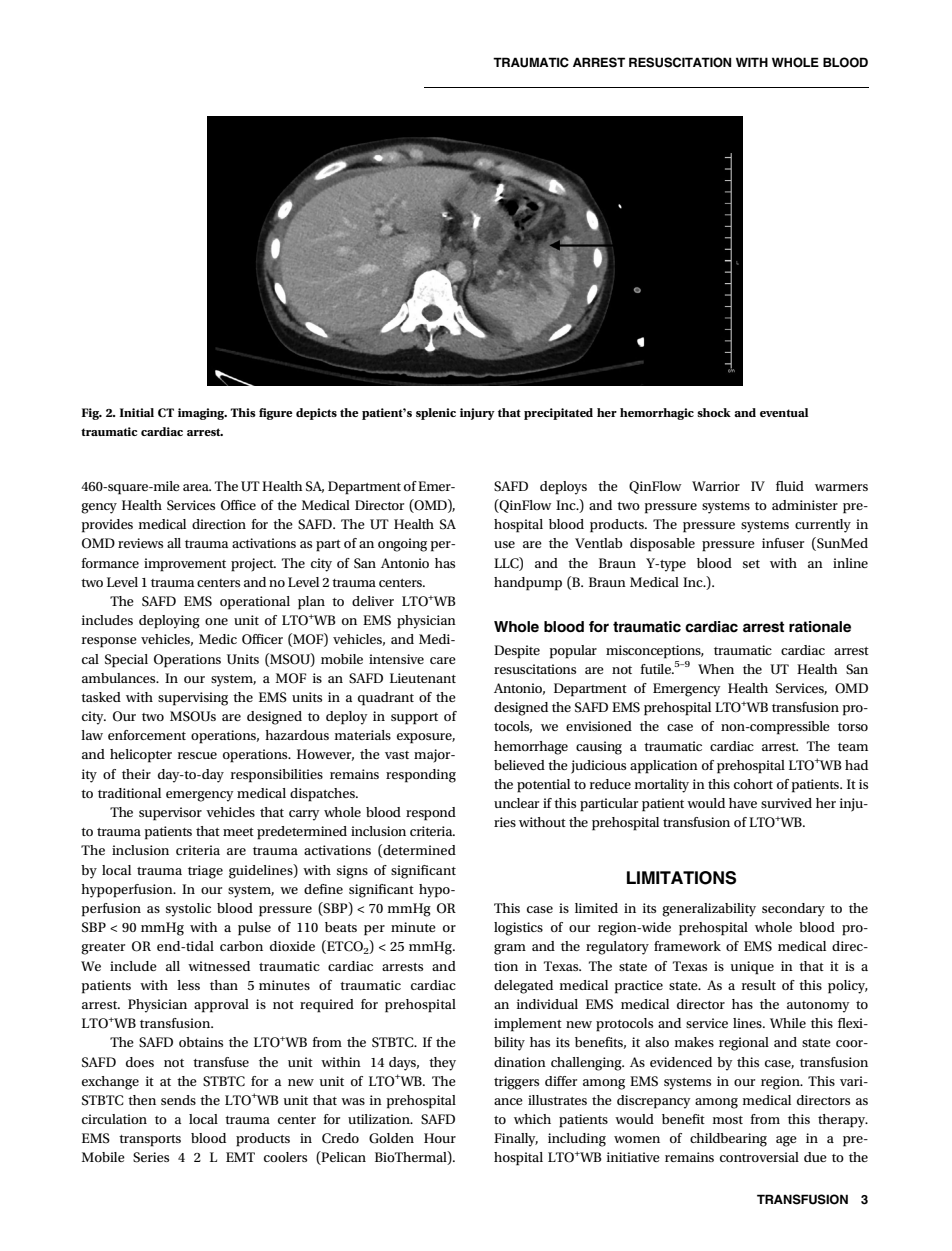 The height and width of the screenshot is (1251, 952). What do you see at coordinates (793, 910) in the screenshot?
I see `secondary` at bounding box center [793, 910].
